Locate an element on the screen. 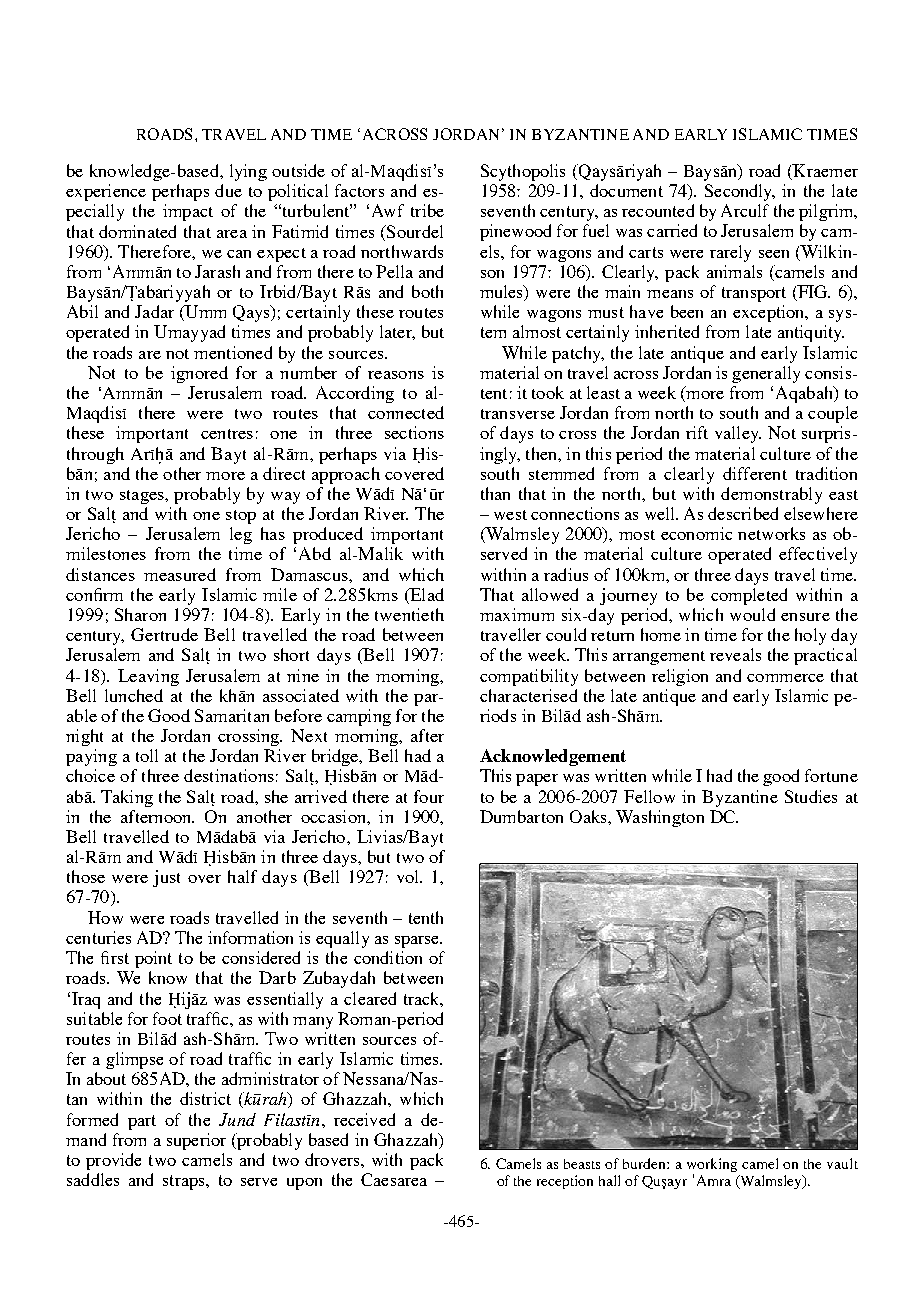  stages is located at coordinates (143, 497).
